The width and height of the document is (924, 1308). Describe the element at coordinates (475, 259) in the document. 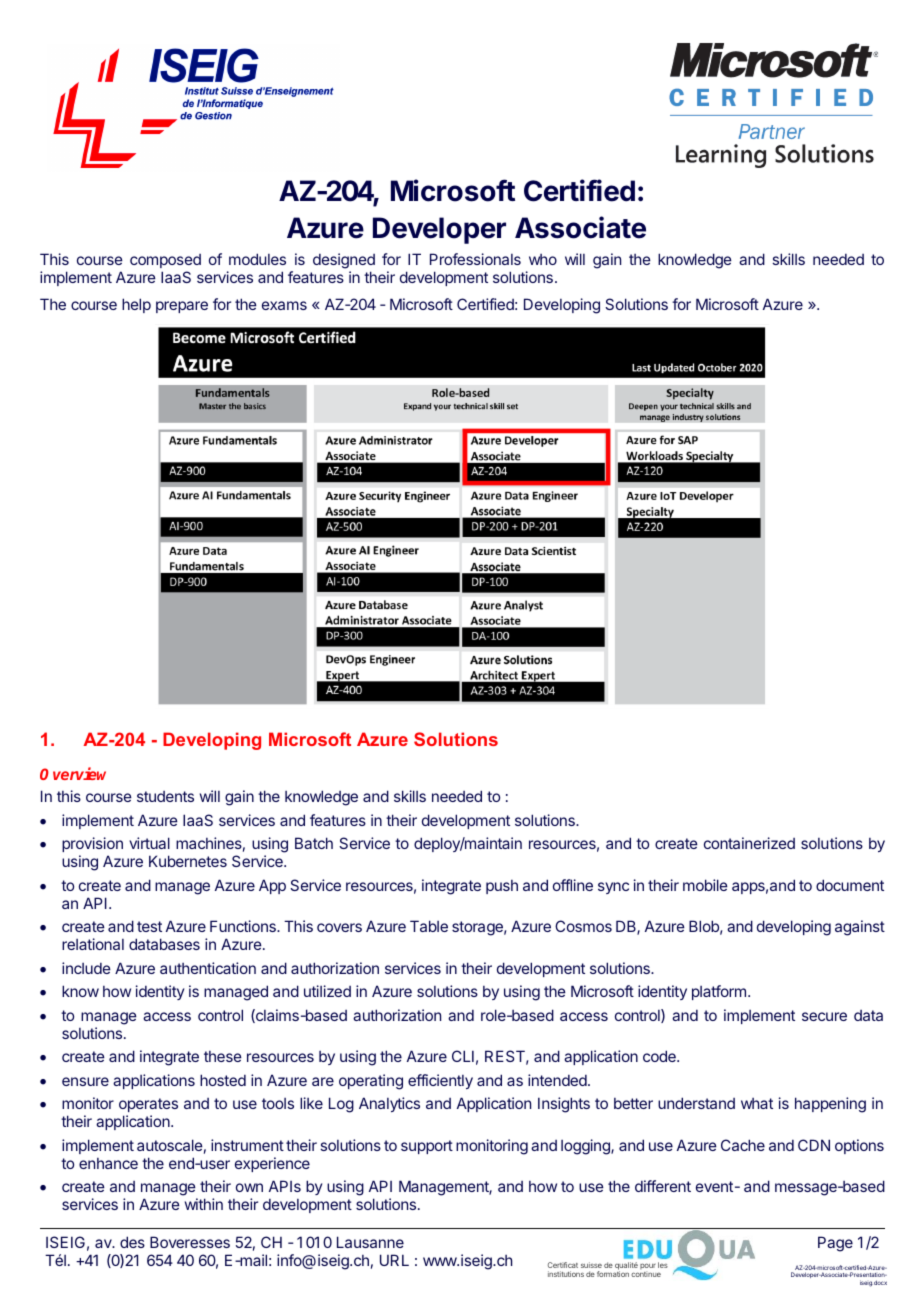

I see `Professionals` at that location.
